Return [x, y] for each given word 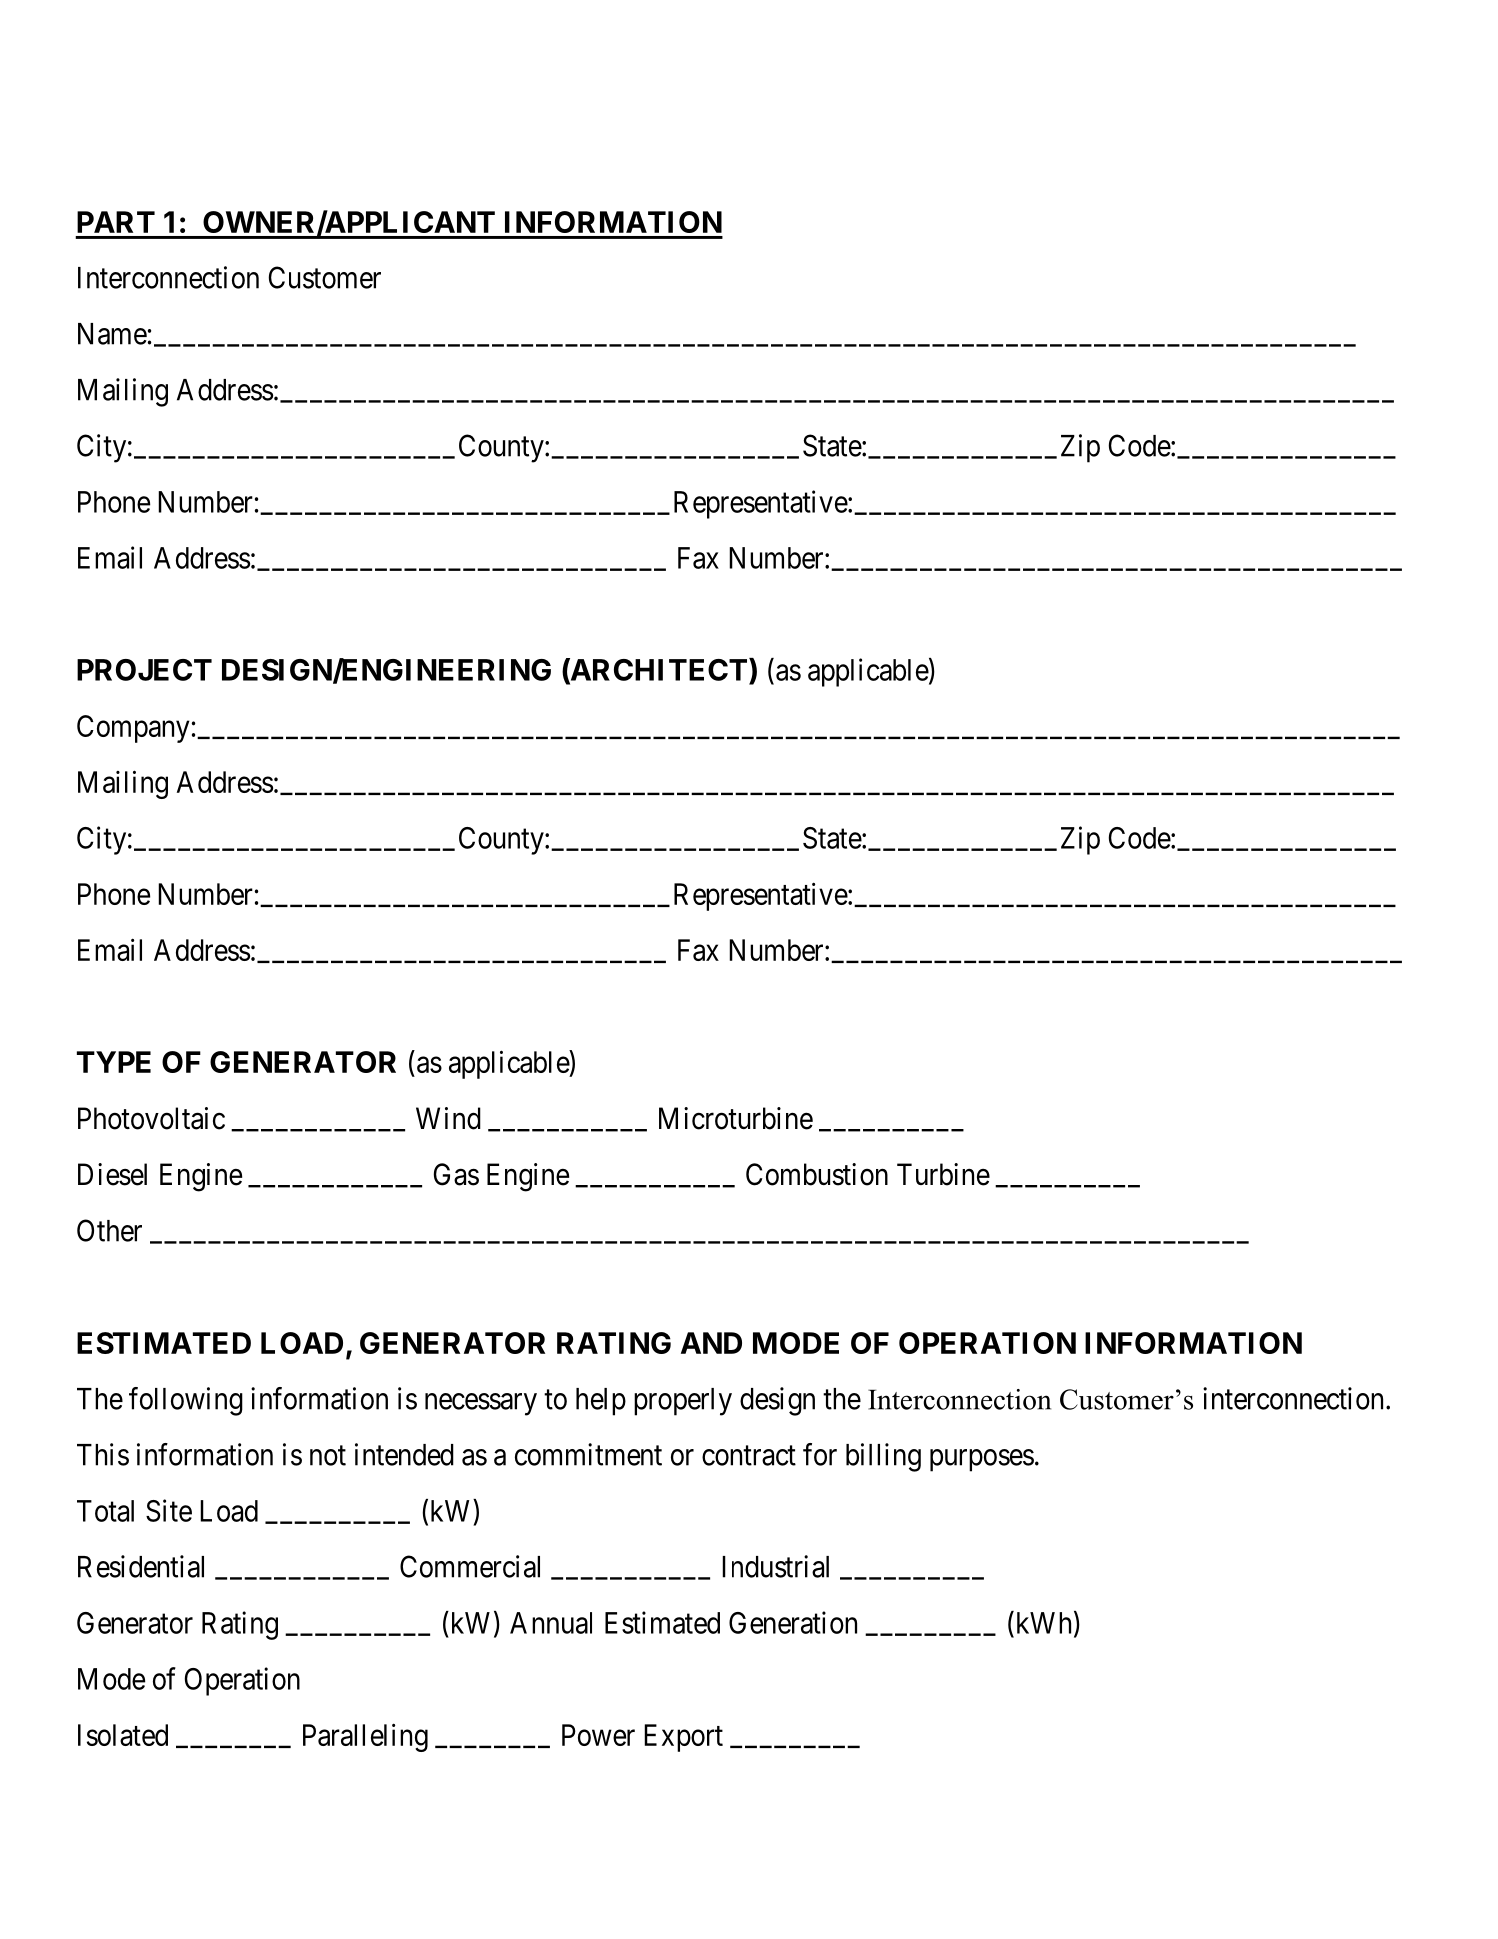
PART [116, 222]
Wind [448, 1118]
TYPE [114, 1062]
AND [711, 1343]
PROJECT [144, 670]
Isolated [123, 1735]
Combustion [817, 1174]
